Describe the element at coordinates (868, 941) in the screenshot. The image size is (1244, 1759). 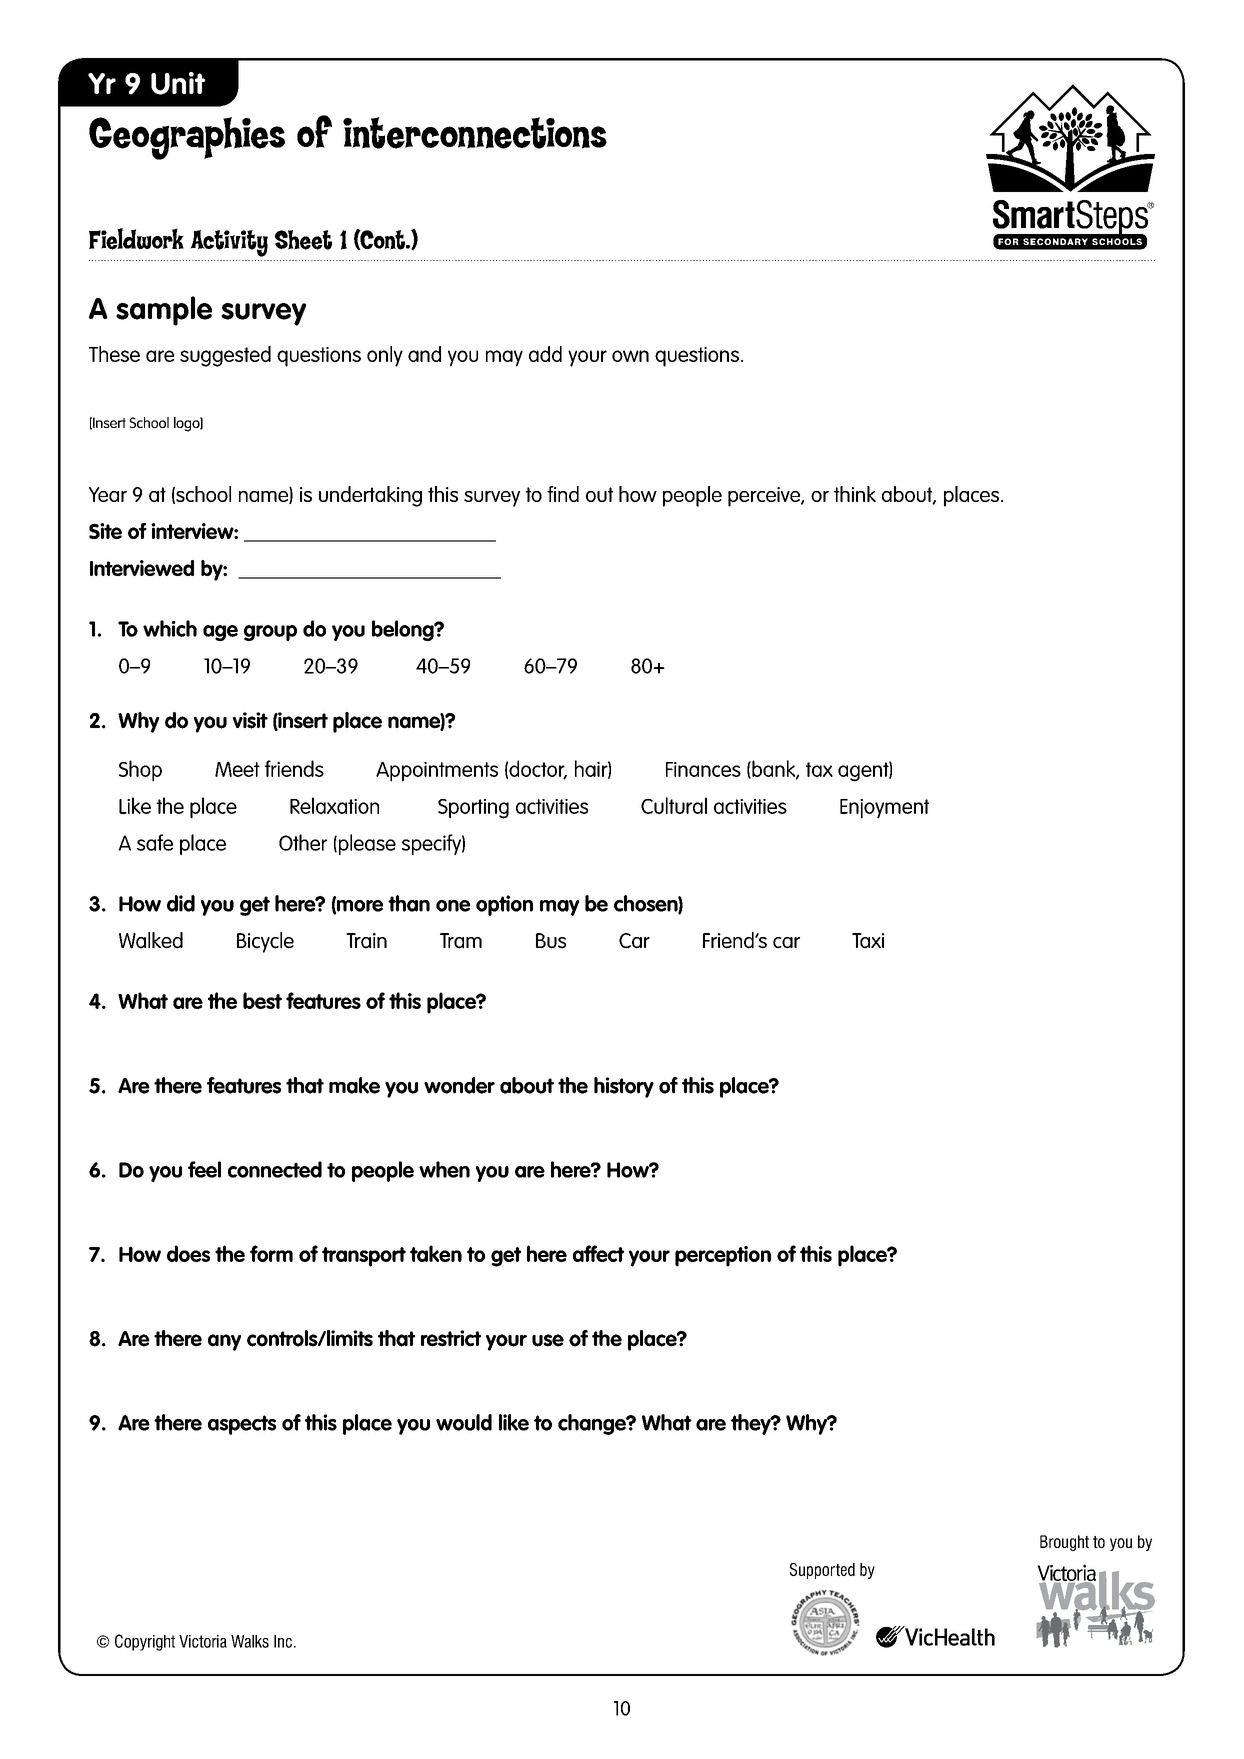
I see `Taxi` at that location.
